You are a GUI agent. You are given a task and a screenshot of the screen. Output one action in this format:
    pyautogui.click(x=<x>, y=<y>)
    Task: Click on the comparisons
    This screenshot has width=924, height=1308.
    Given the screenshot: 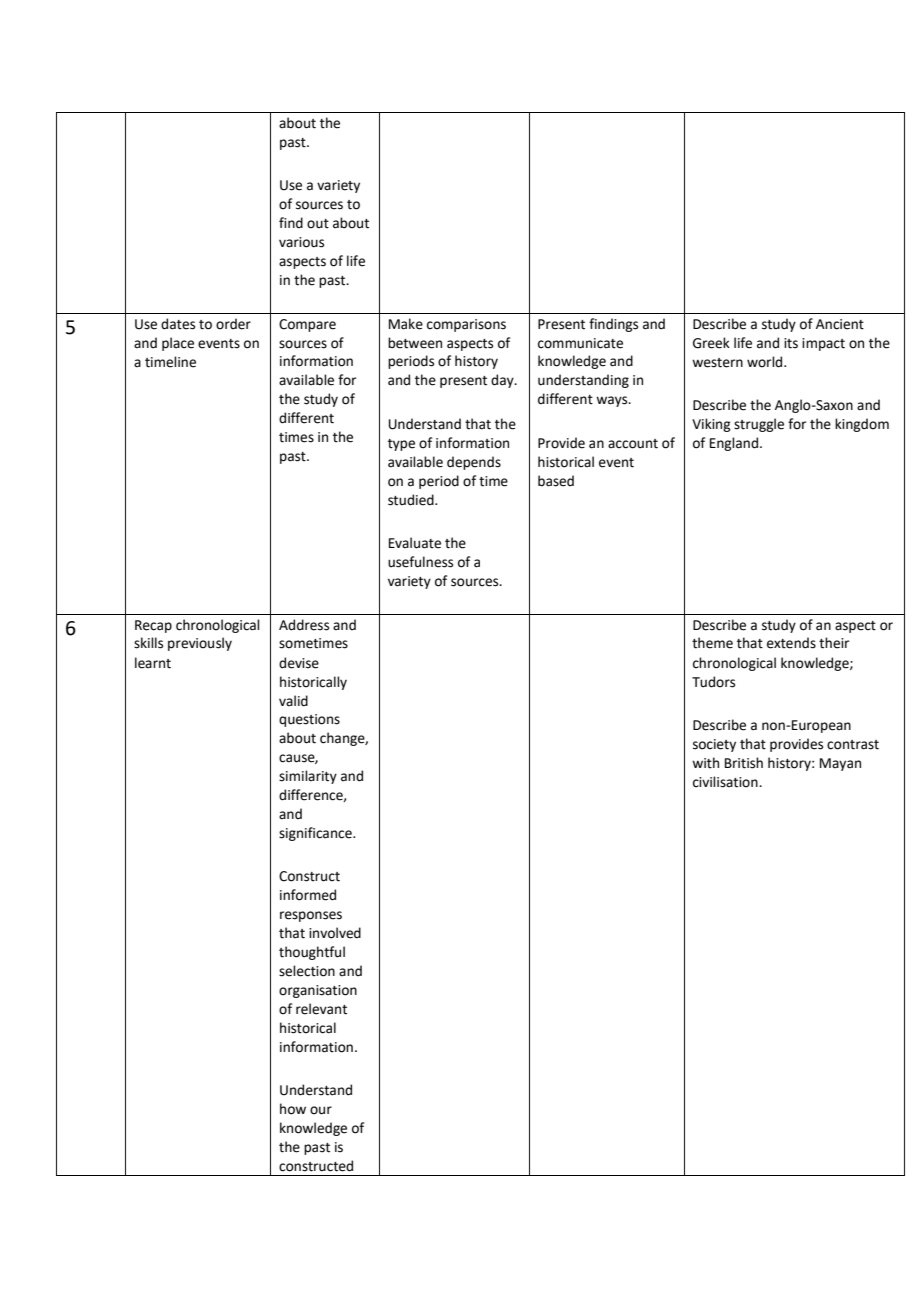 What is the action you would take?
    pyautogui.click(x=466, y=325)
